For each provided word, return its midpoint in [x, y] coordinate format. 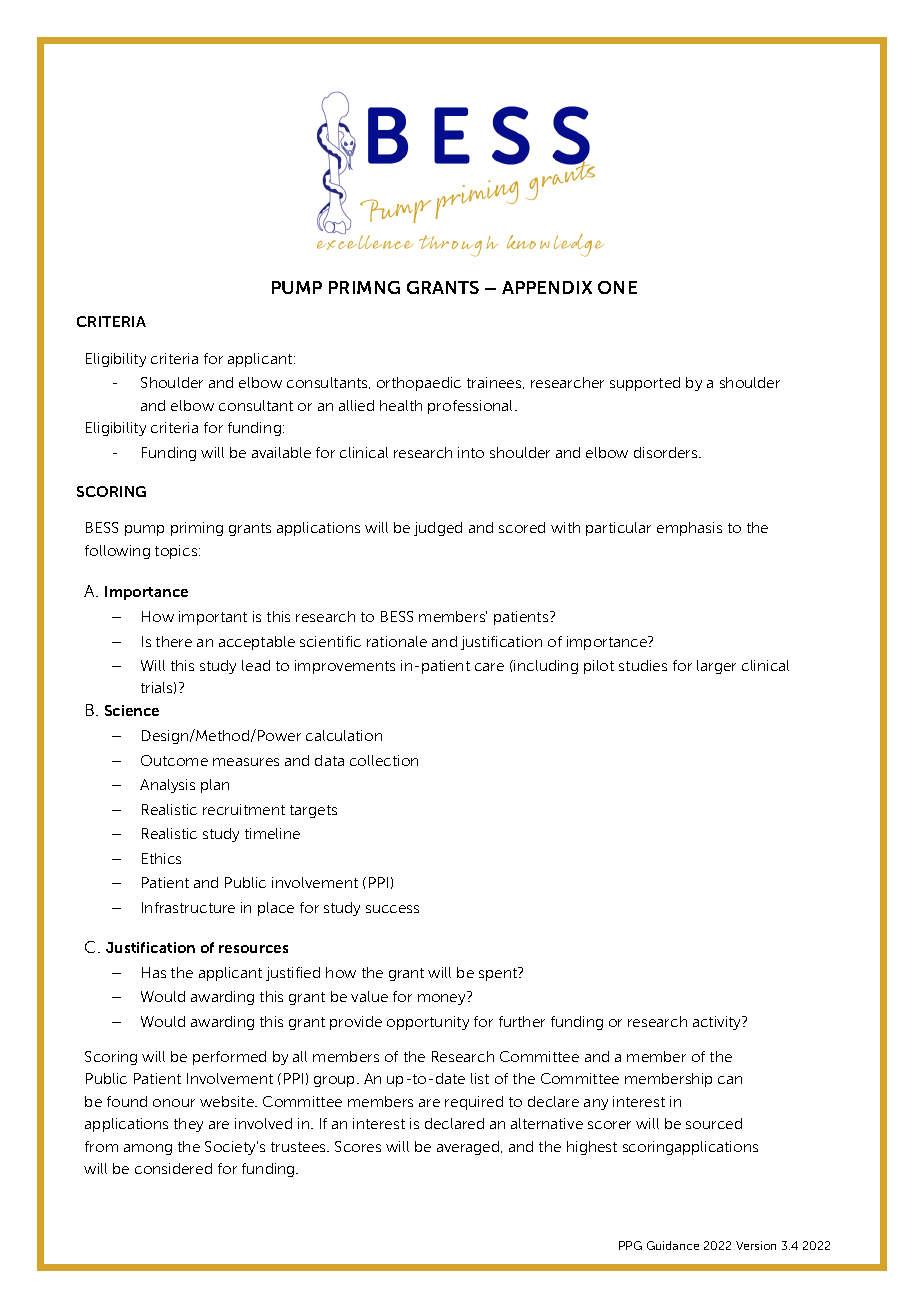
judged [438, 529]
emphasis [689, 529]
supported [645, 384]
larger [716, 667]
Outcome [174, 760]
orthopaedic [419, 384]
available [281, 452]
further [522, 1021]
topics [177, 552]
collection [384, 760]
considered [173, 1168]
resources [253, 949]
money [443, 999]
